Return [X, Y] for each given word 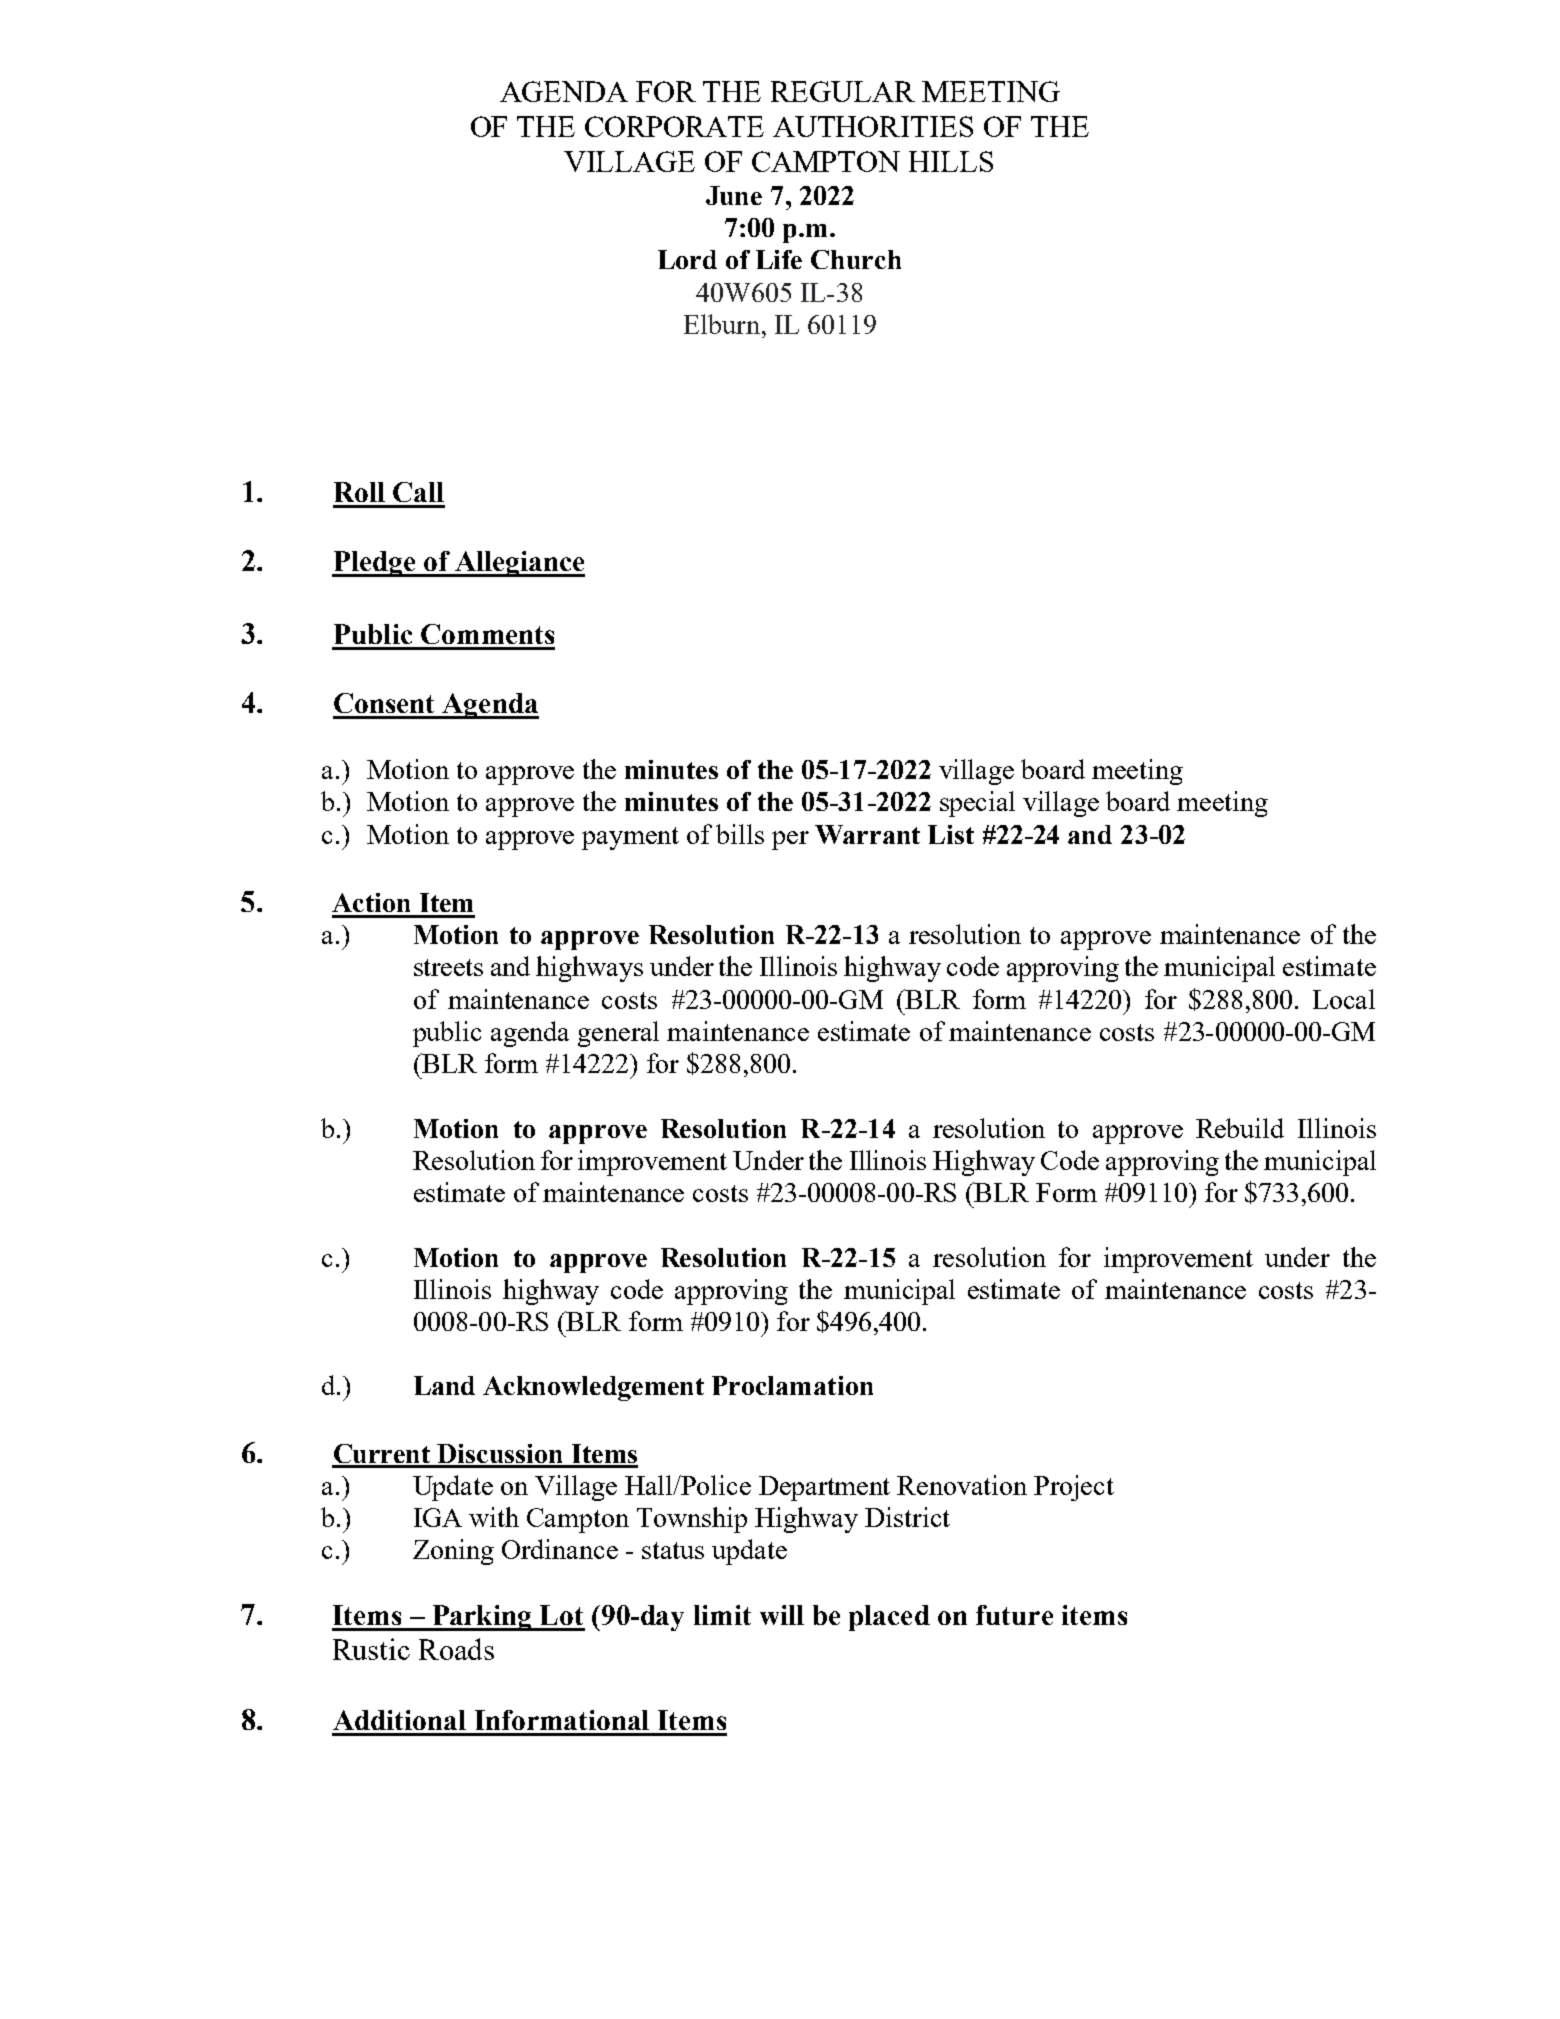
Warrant [867, 834]
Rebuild [1240, 1128]
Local [1344, 999]
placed [889, 1618]
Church [856, 259]
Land [444, 1385]
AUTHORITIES [873, 126]
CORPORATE [674, 126]
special [977, 804]
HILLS [951, 161]
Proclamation [792, 1385]
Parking [482, 1618]
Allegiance [519, 564]
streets [448, 967]
